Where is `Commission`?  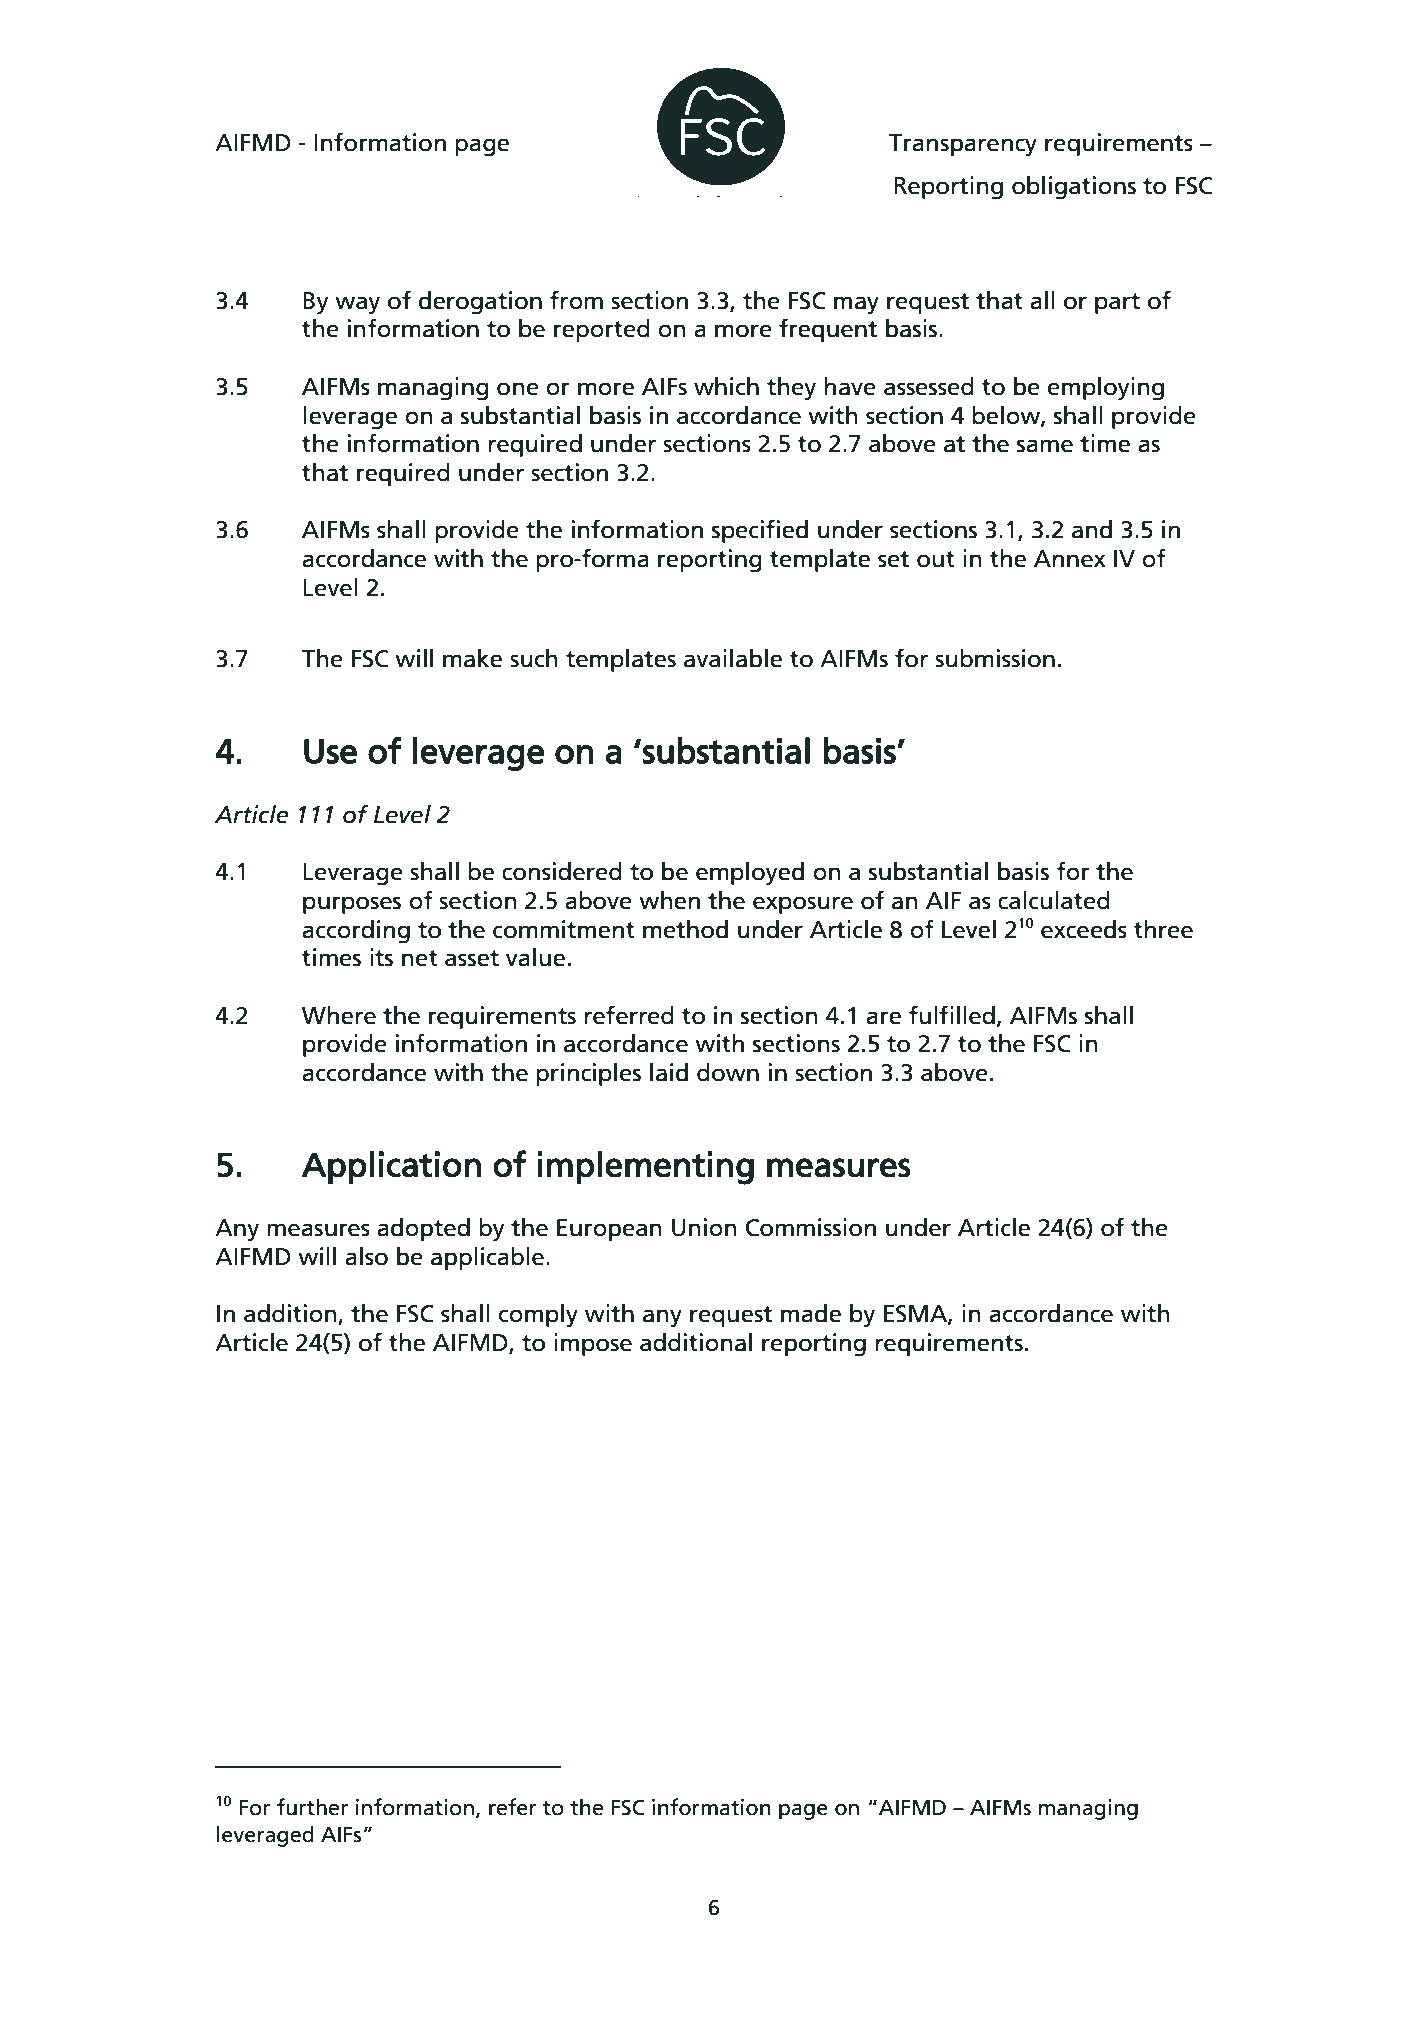 Commission is located at coordinates (811, 1227).
